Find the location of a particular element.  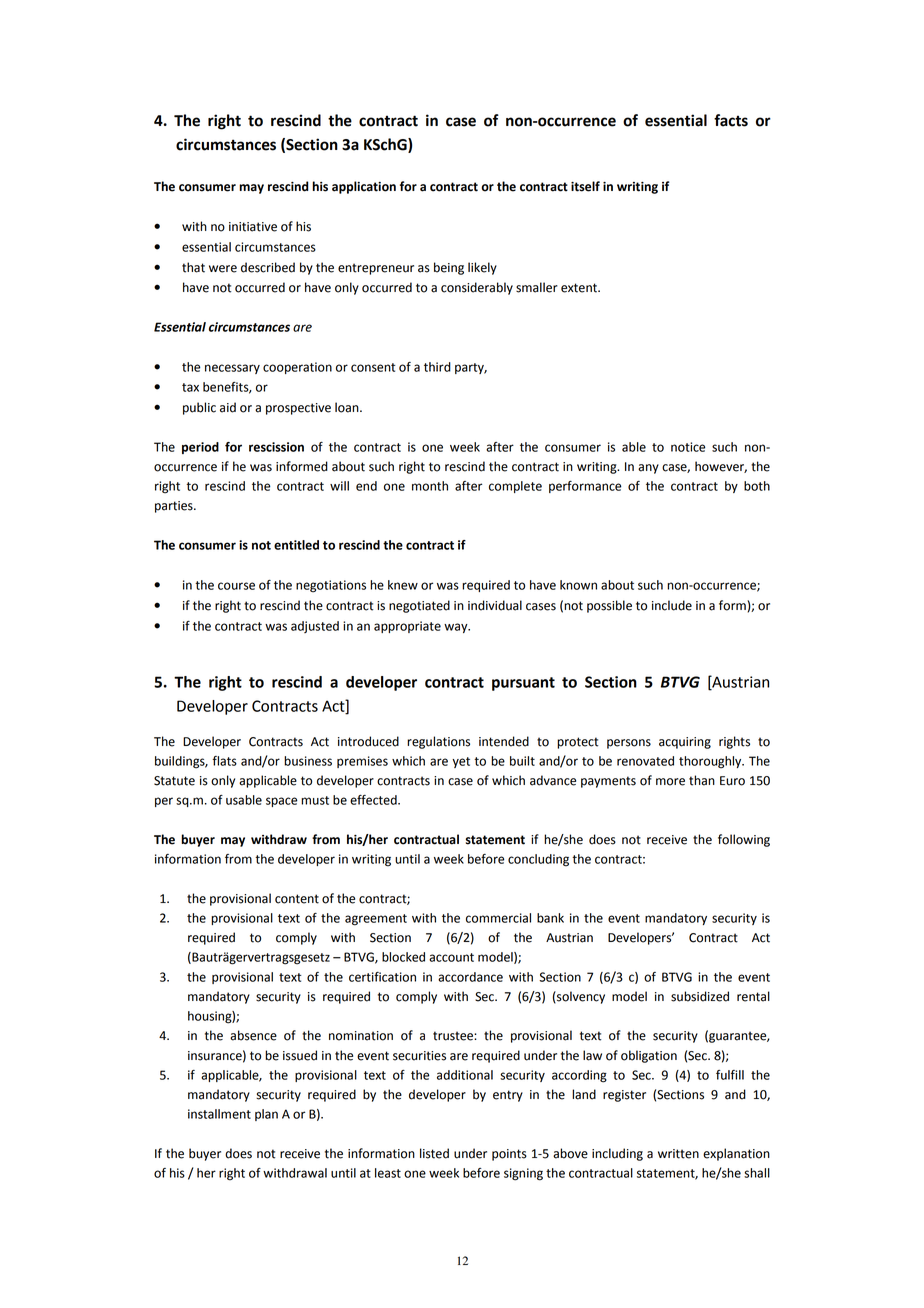

space is located at coordinates (281, 802).
